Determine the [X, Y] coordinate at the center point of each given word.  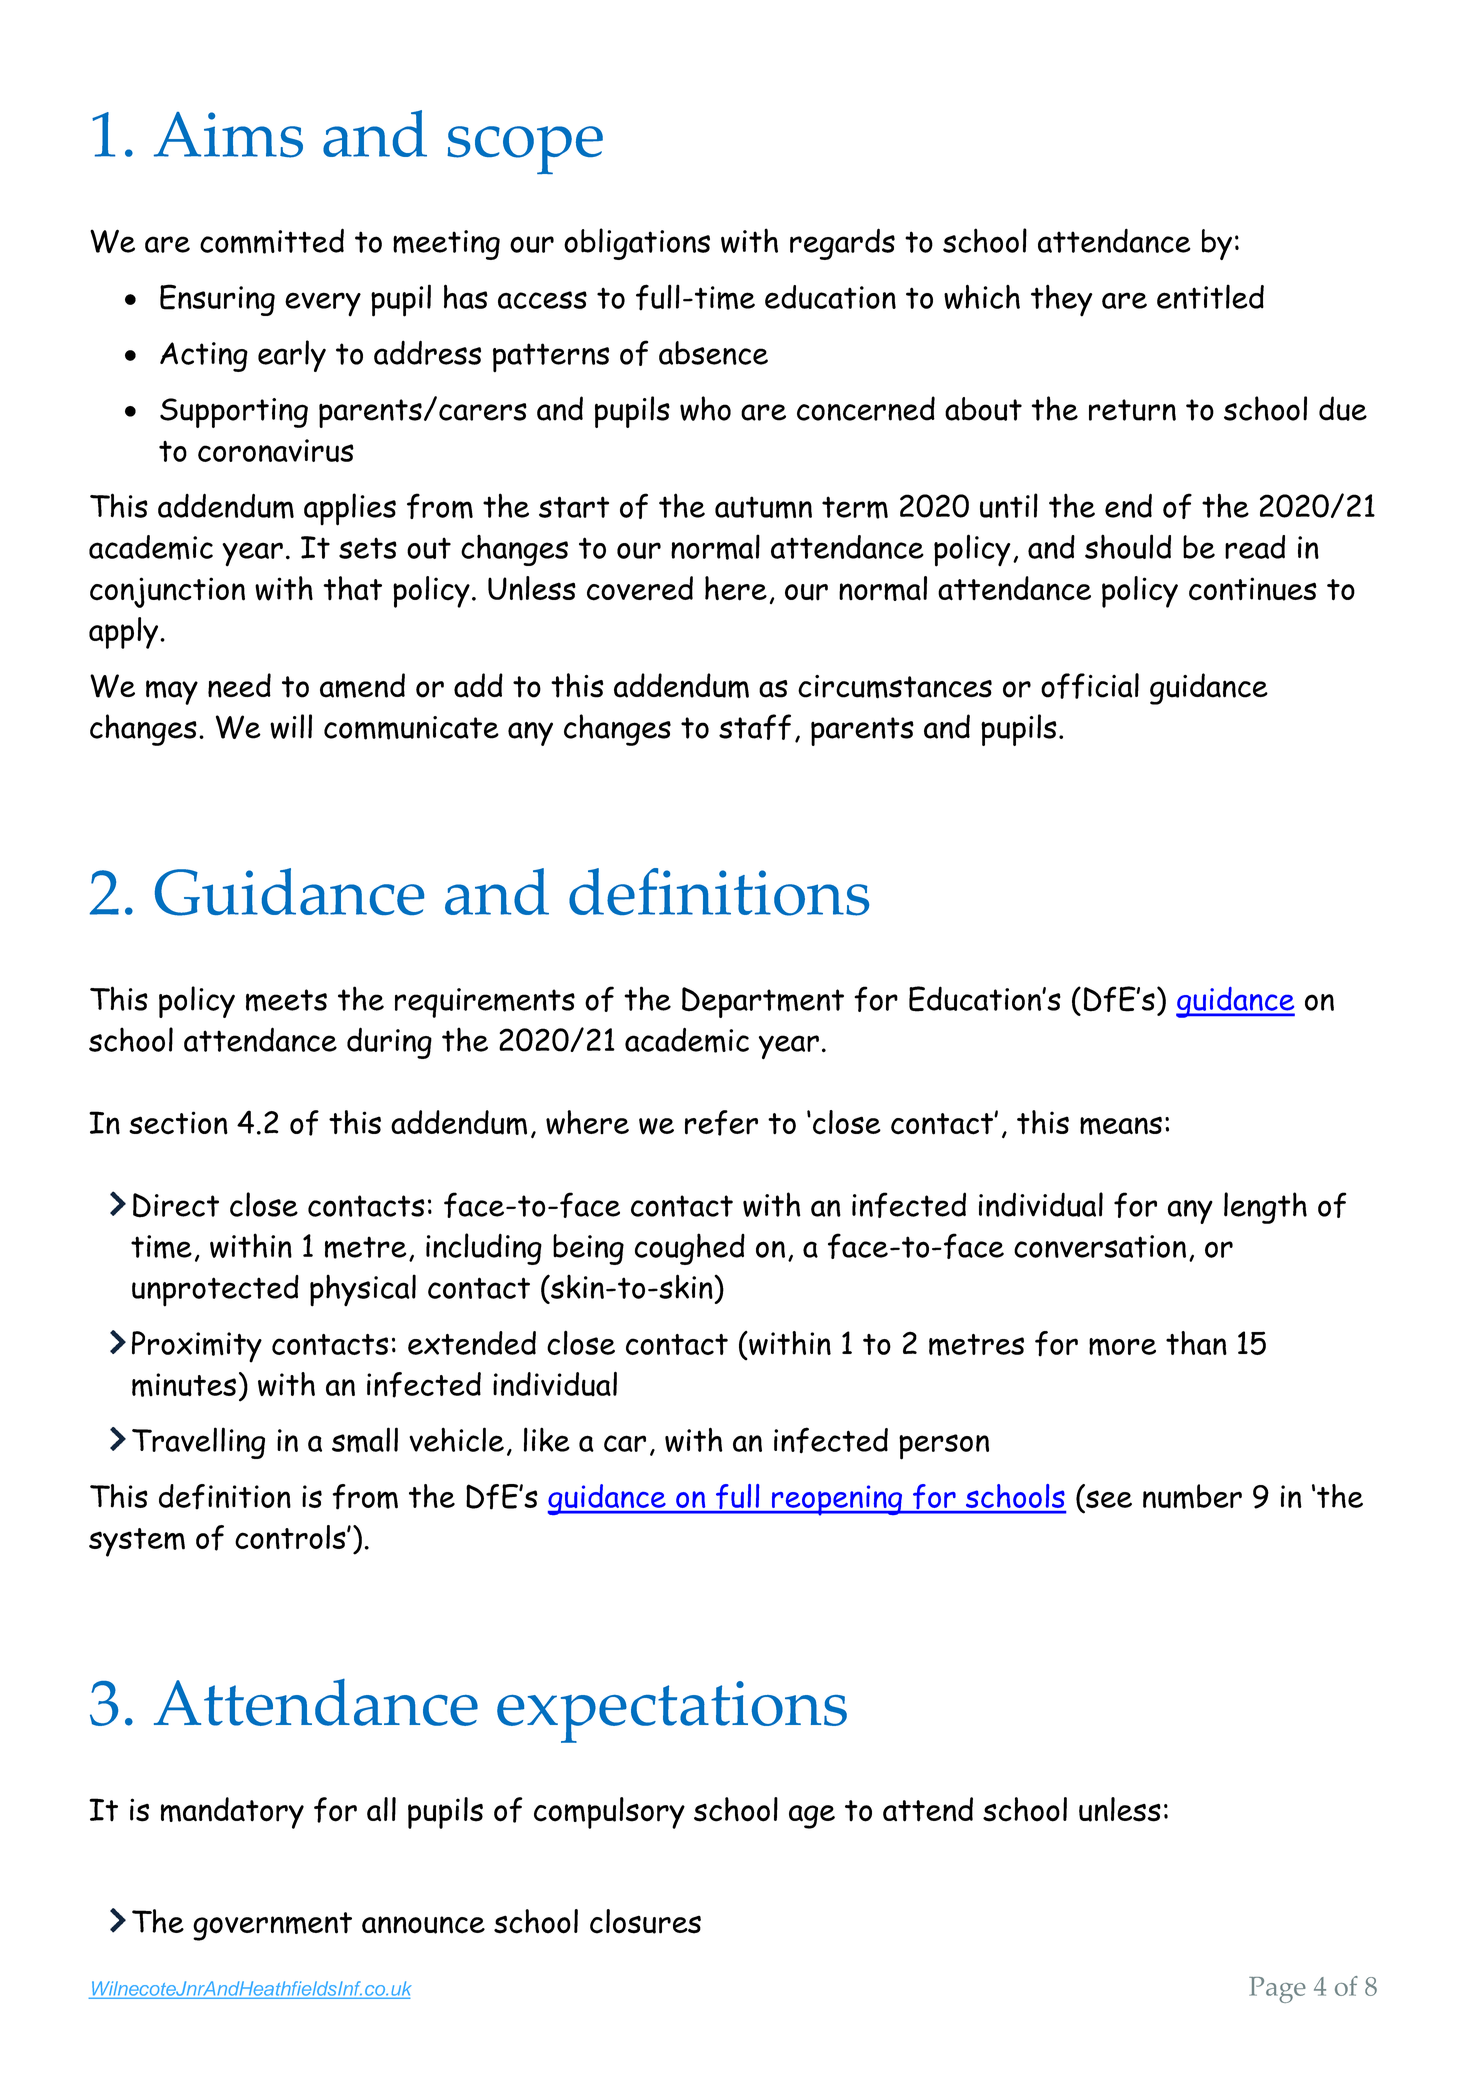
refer [721, 1123]
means [1121, 1125]
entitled [1210, 296]
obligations [637, 244]
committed [272, 241]
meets [286, 1000]
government [272, 1926]
